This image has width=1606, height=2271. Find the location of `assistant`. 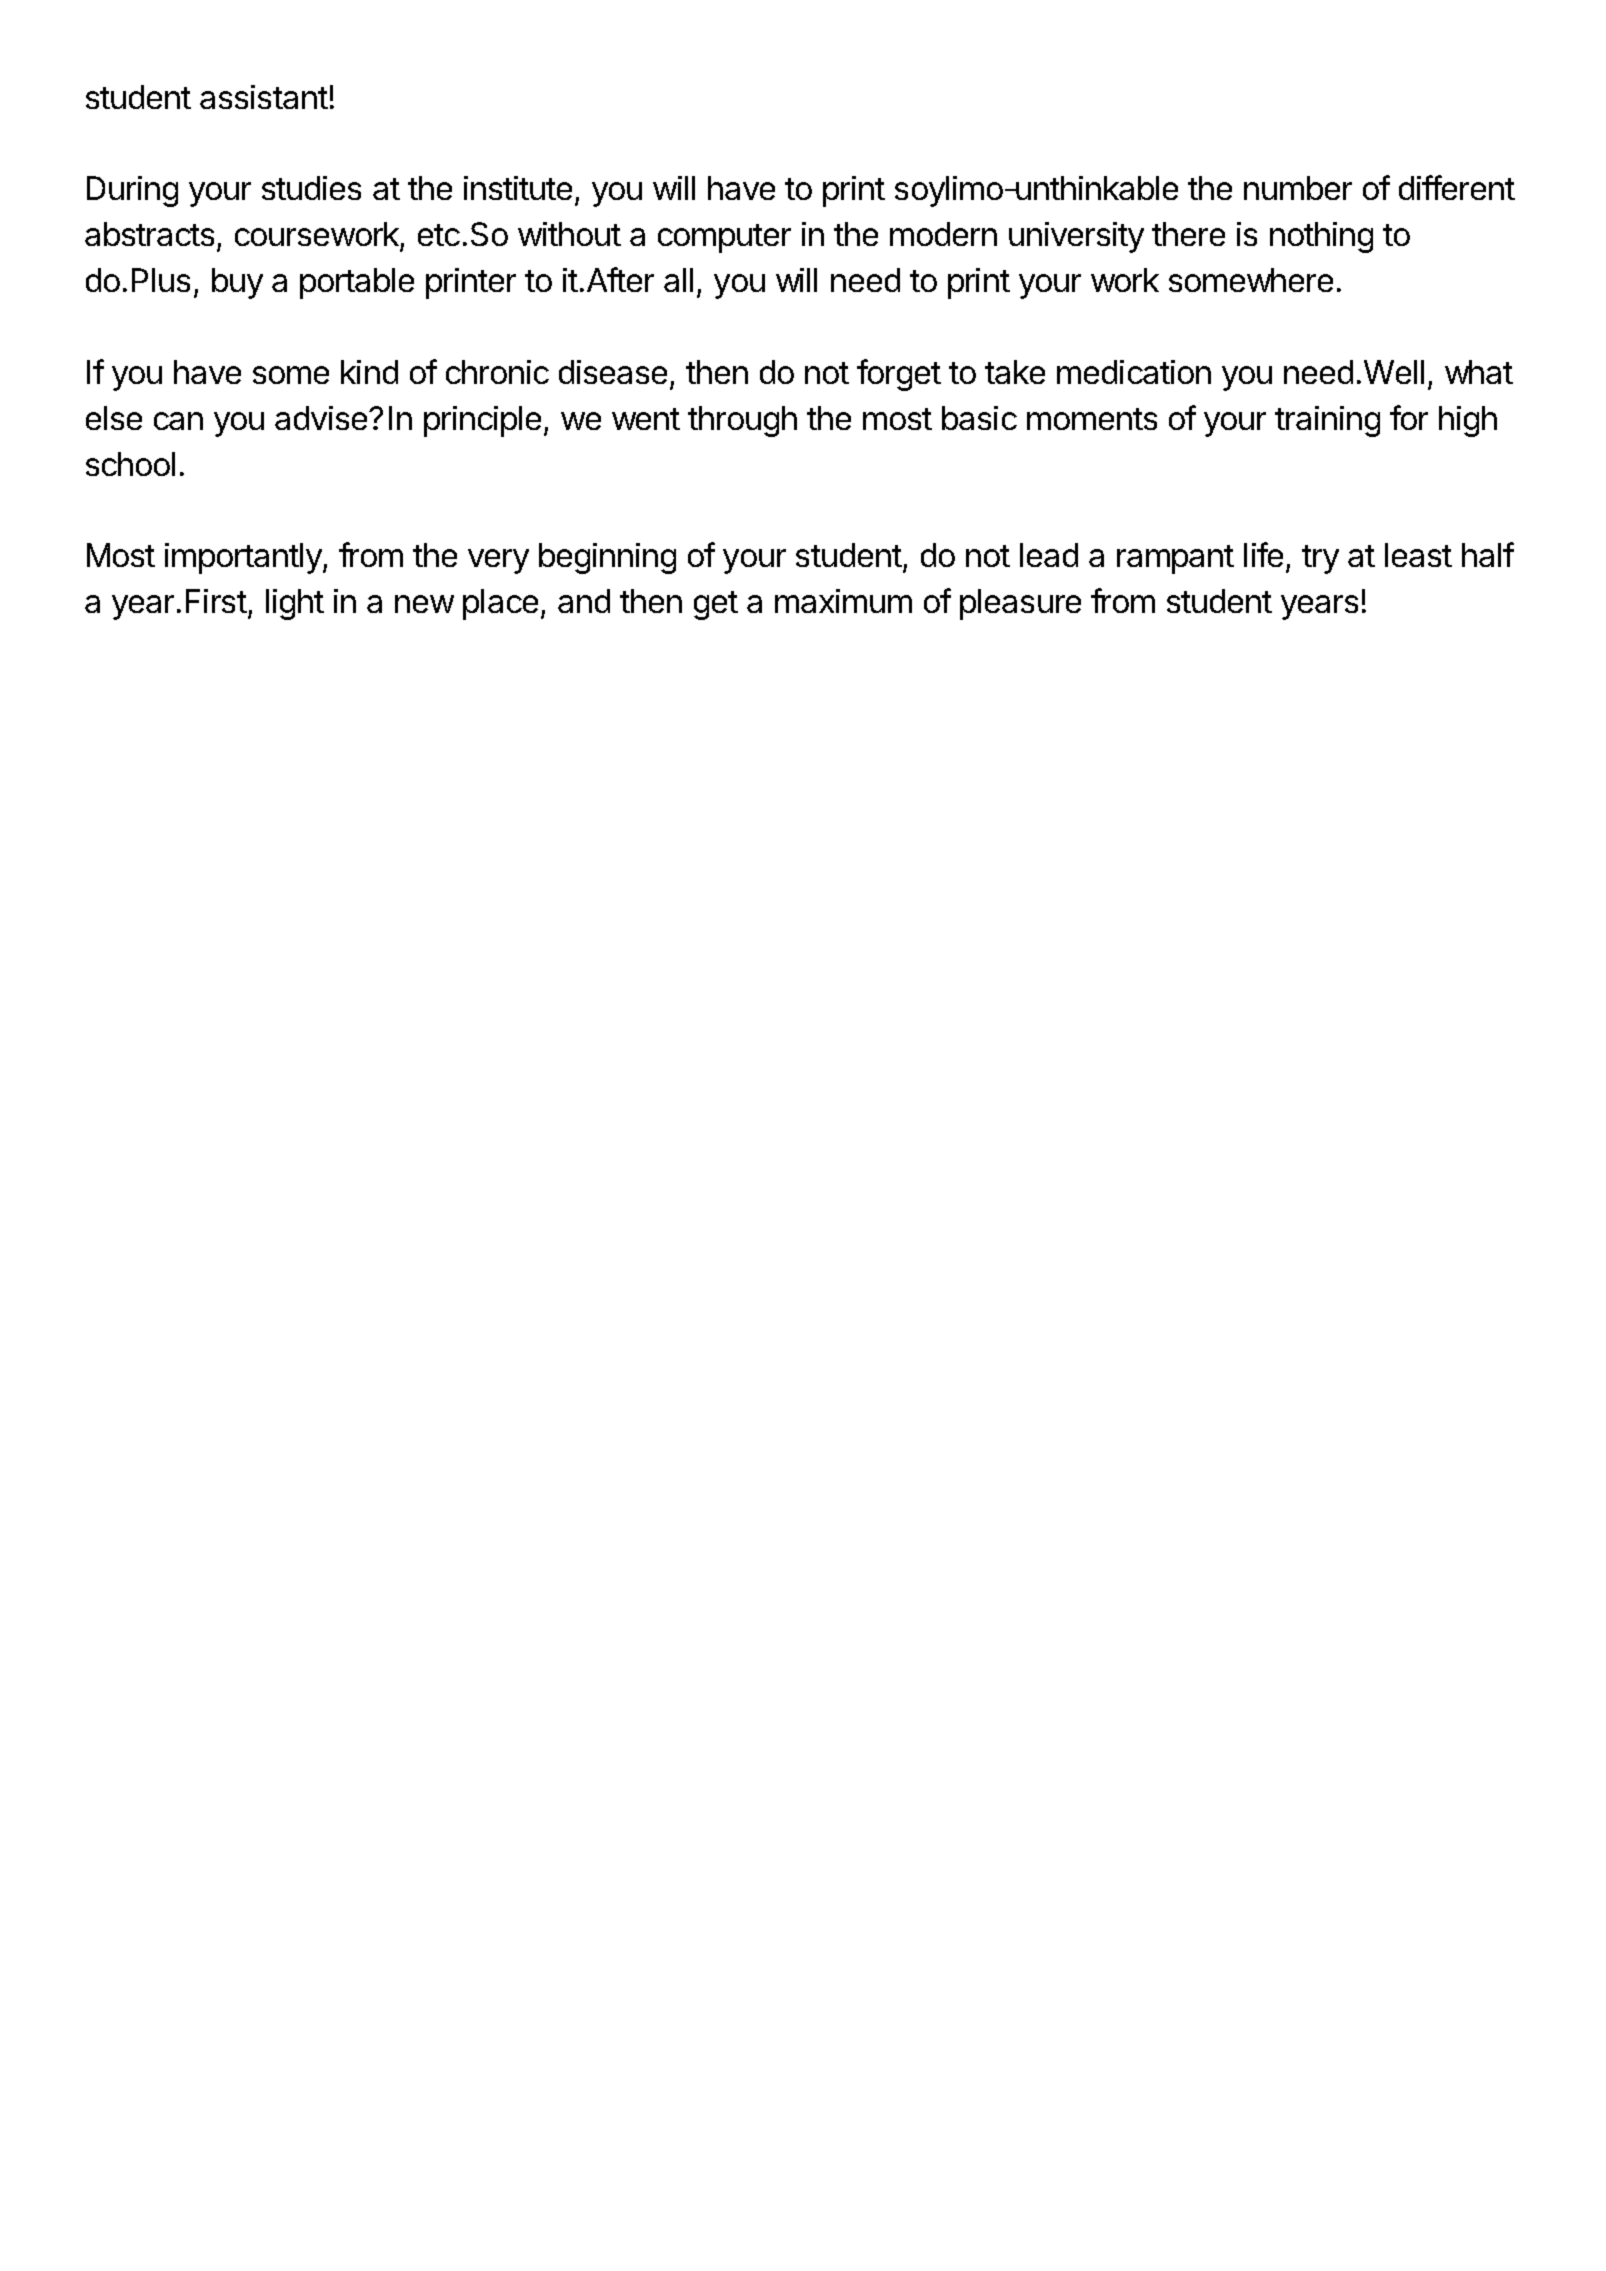

assistant is located at coordinates (264, 97).
